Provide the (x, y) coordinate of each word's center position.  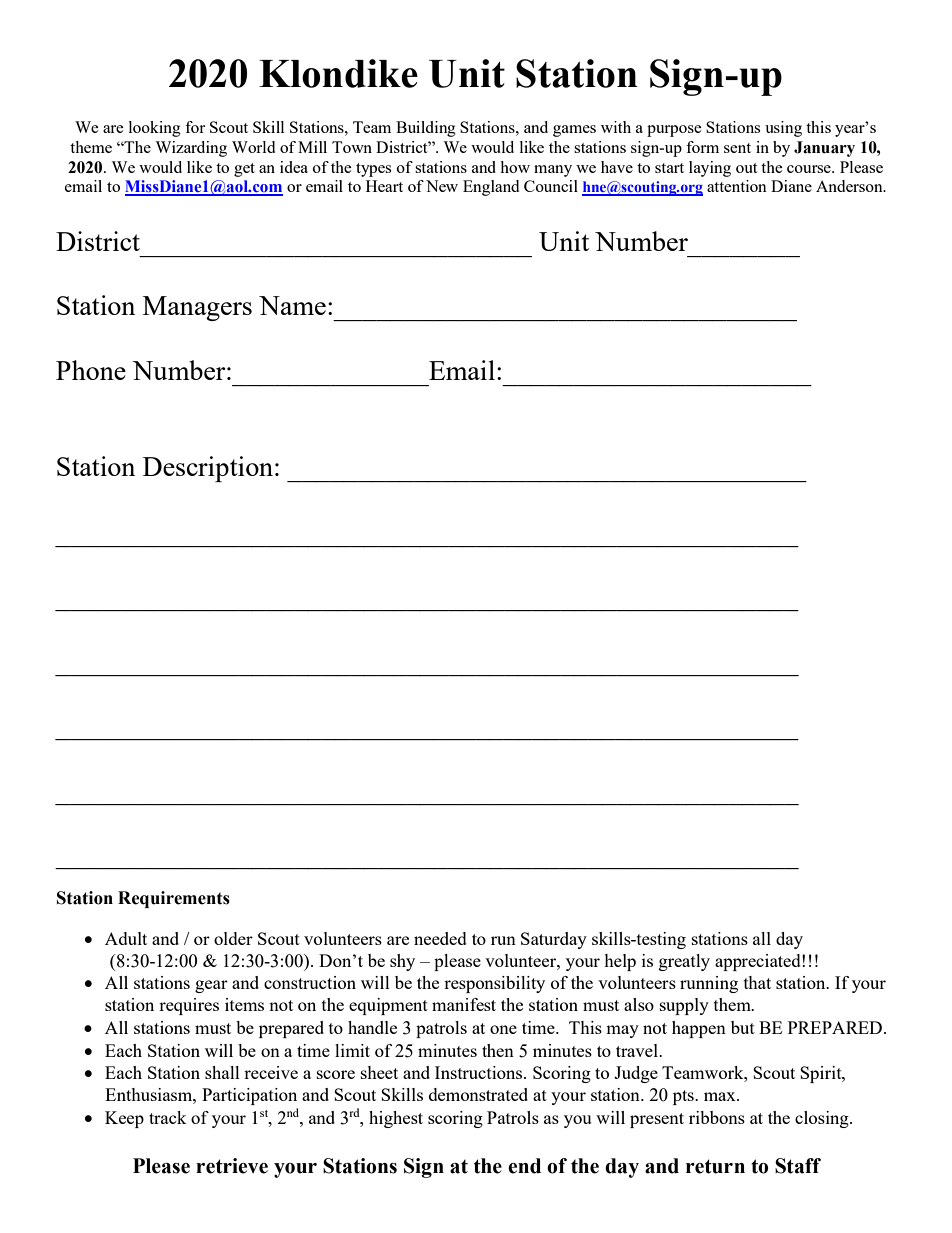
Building (426, 129)
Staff (798, 1166)
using (783, 129)
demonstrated (478, 1094)
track (168, 1117)
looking (155, 129)
